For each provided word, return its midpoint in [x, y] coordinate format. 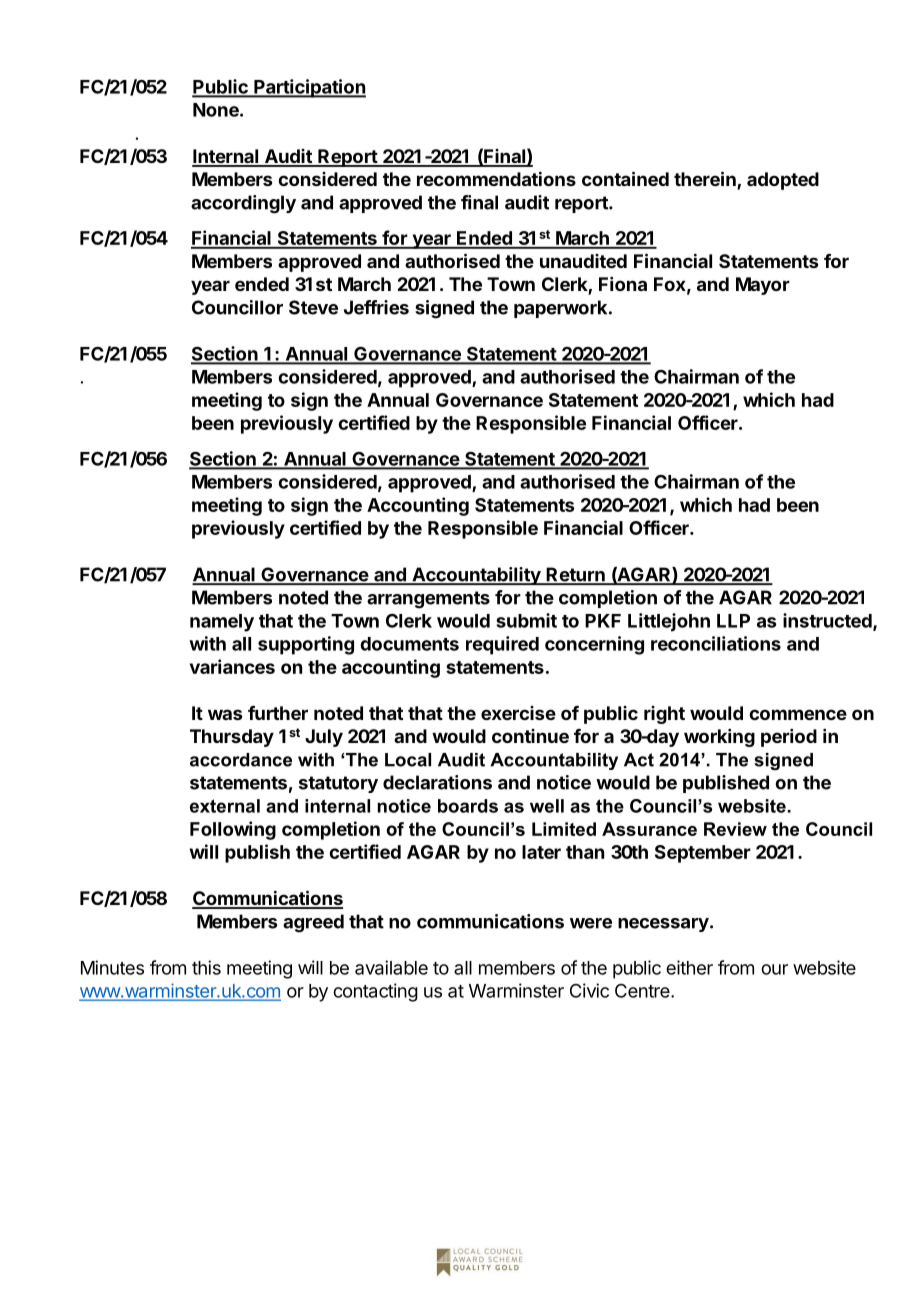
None [217, 110]
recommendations [496, 178]
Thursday [232, 738]
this [206, 967]
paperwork [562, 309]
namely [222, 623]
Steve [313, 307]
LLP [733, 621]
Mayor [763, 286]
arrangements [428, 600]
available [391, 967]
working [719, 738]
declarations [437, 782]
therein [706, 180]
